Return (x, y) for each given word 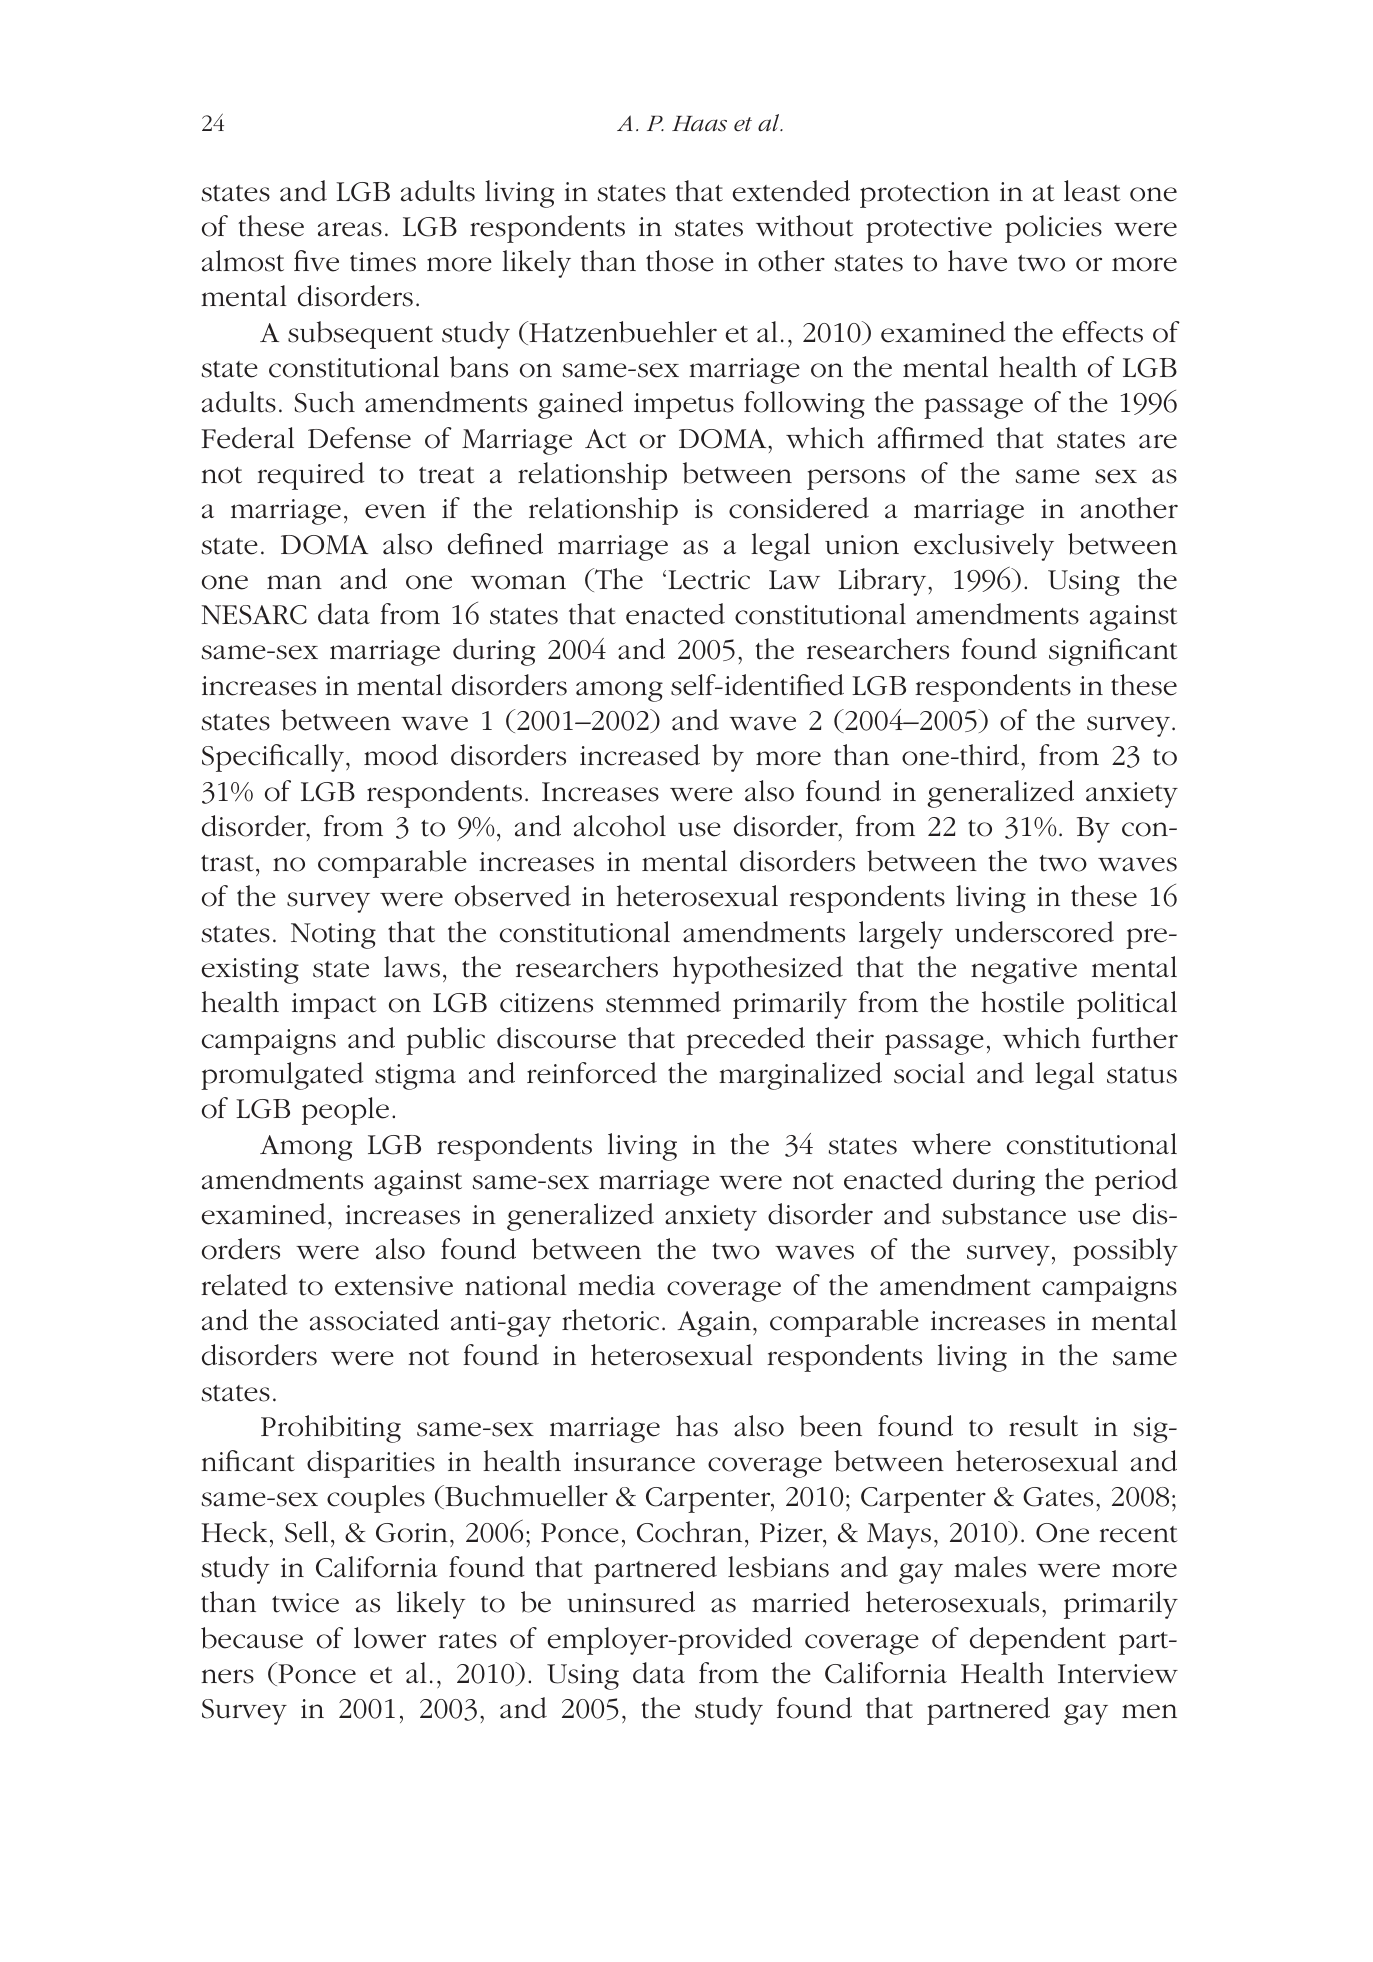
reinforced (592, 1073)
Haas (699, 124)
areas (350, 229)
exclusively (984, 547)
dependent (1038, 1641)
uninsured (631, 1602)
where (951, 1144)
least (1092, 191)
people (345, 1111)
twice (305, 1603)
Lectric (709, 580)
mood (401, 755)
